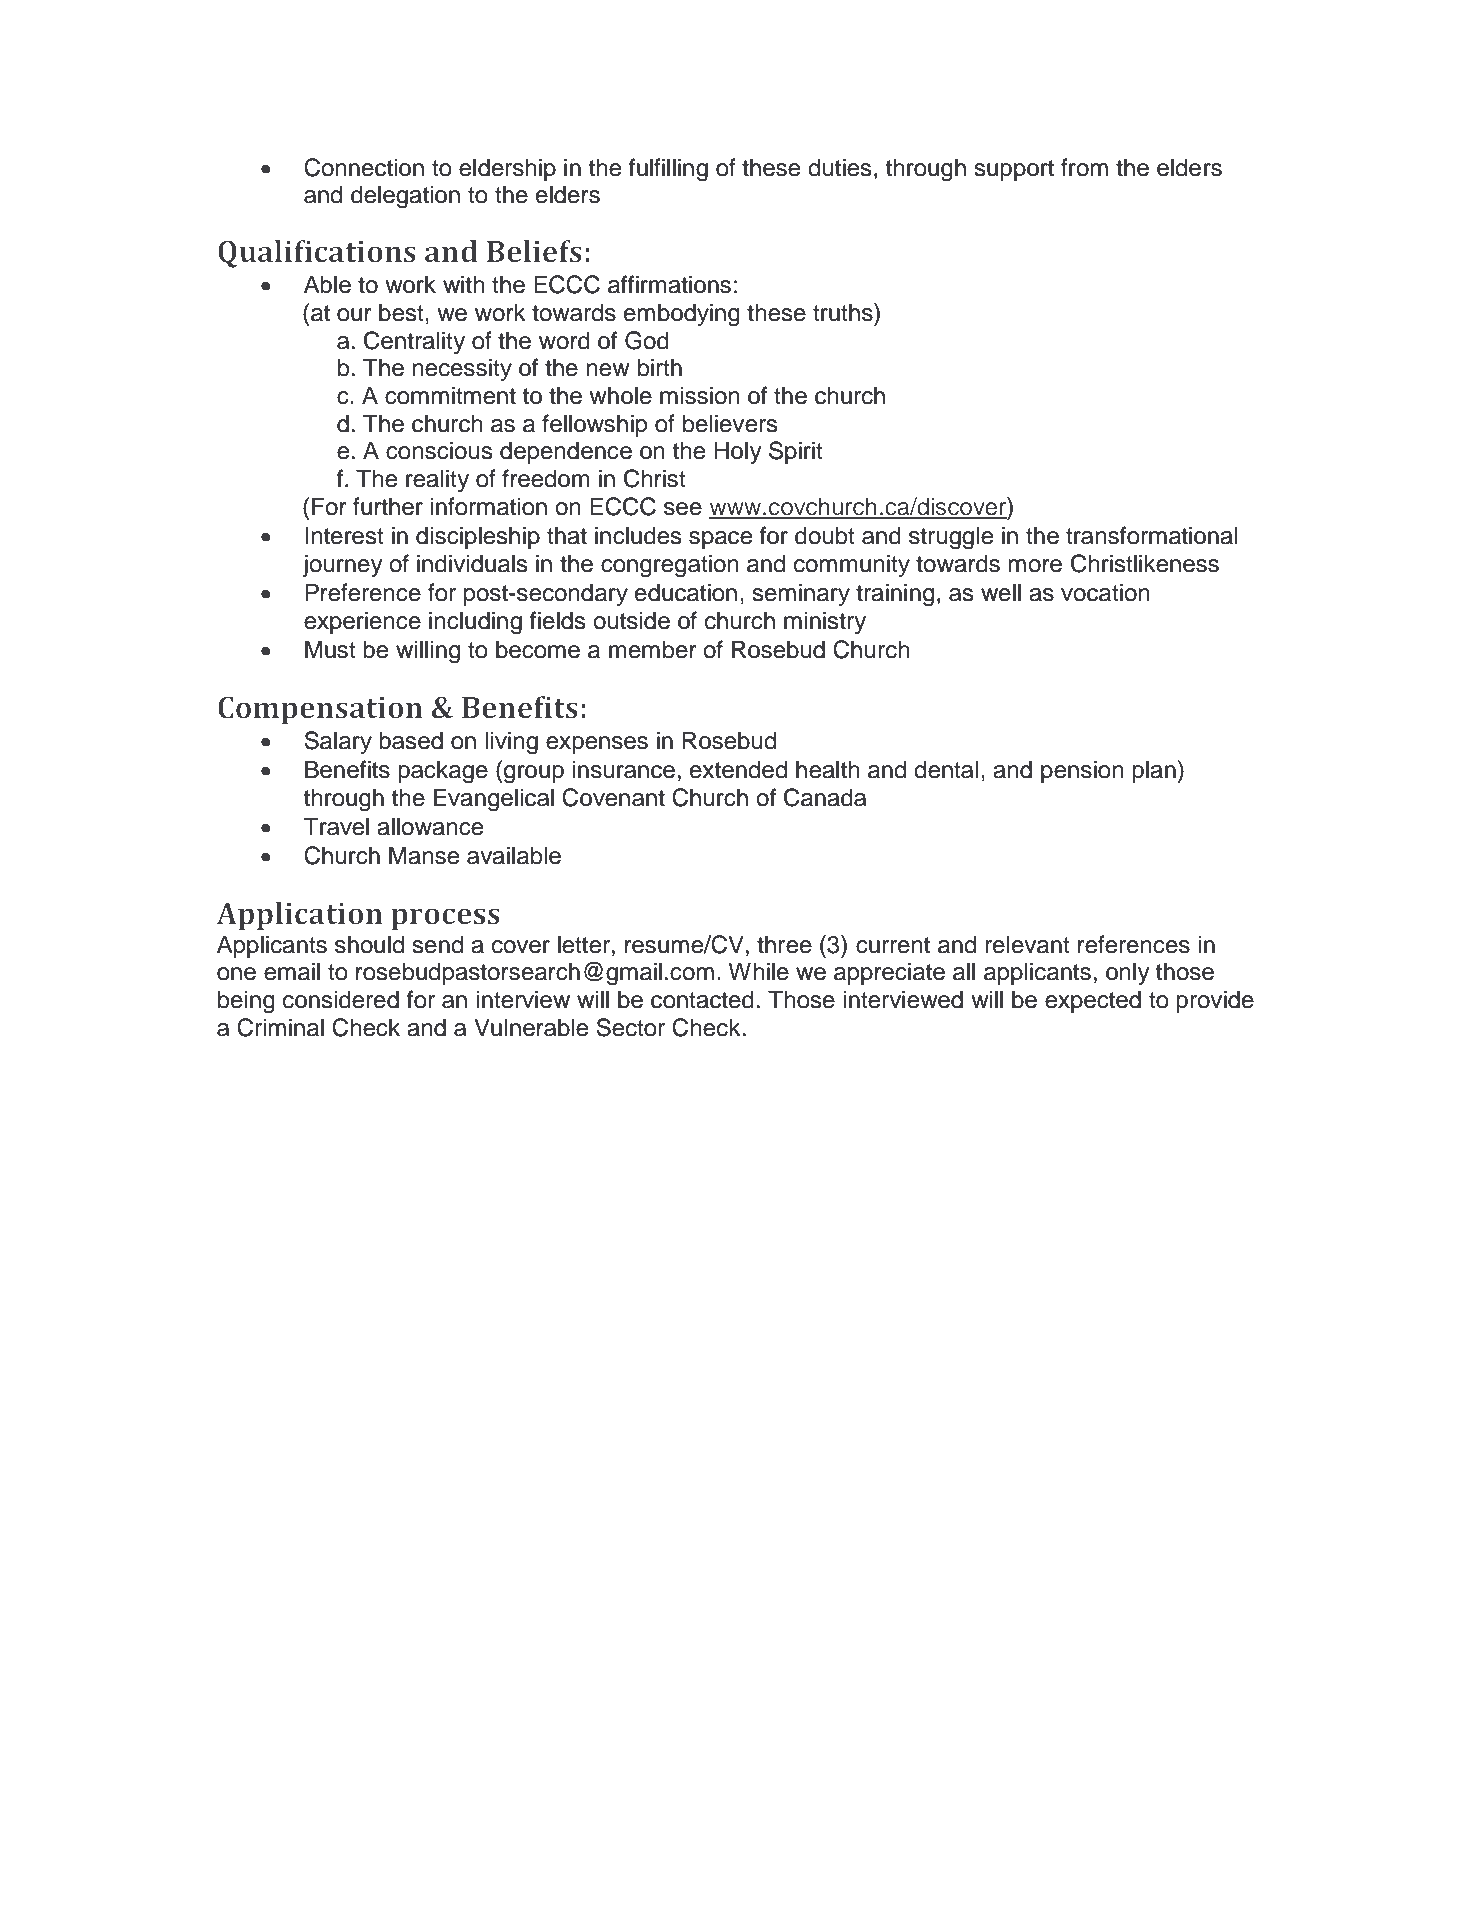 The width and height of the screenshot is (1475, 1908). What do you see at coordinates (700, 395) in the screenshot?
I see `mission` at bounding box center [700, 395].
